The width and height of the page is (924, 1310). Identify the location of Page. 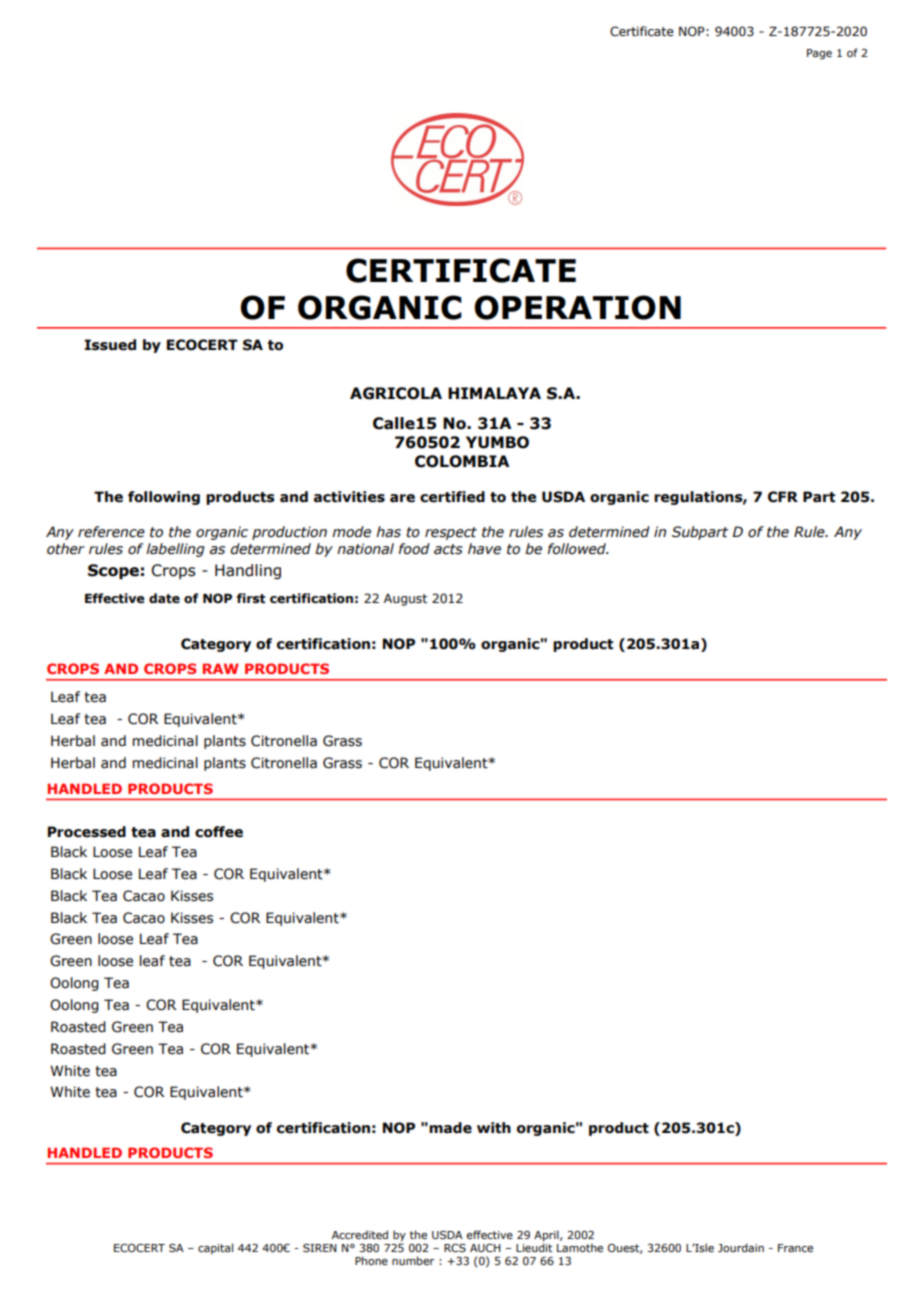
(819, 54).
